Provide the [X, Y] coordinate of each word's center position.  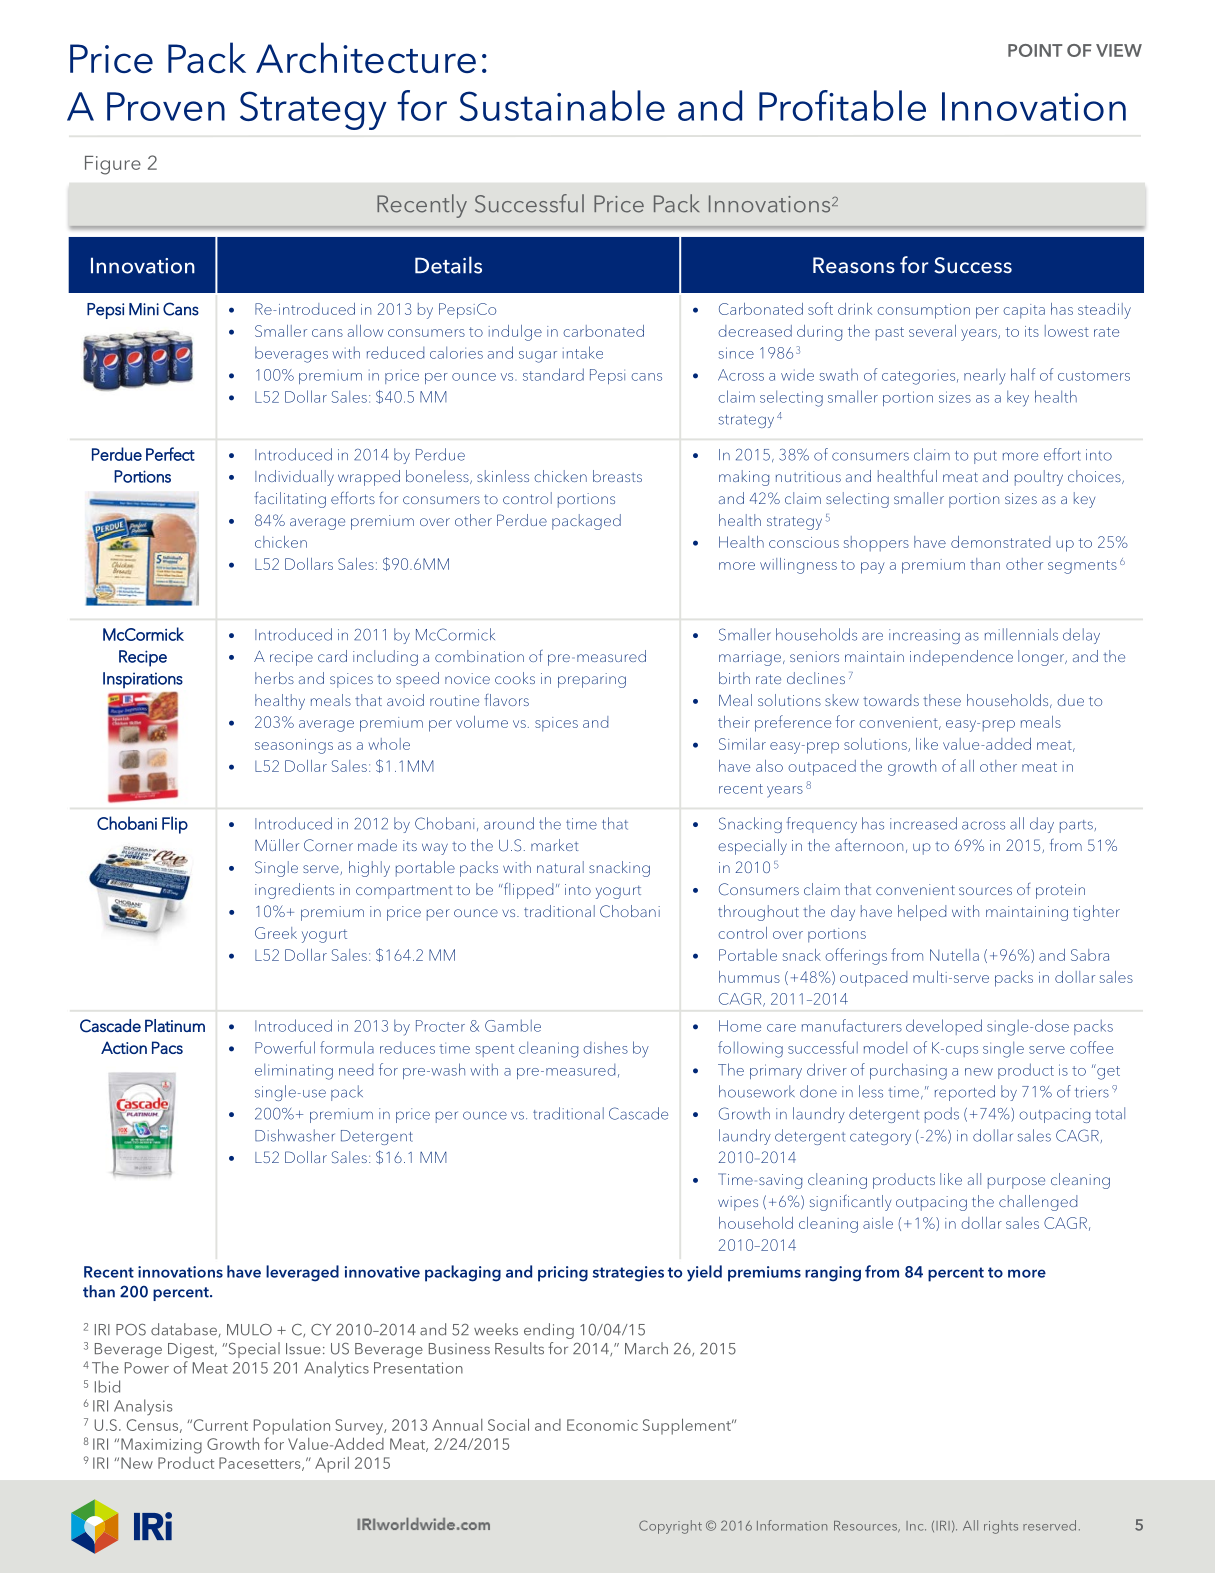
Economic [602, 1425]
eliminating [294, 1071]
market [555, 845]
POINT [1035, 50]
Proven [166, 106]
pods [942, 1115]
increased [923, 823]
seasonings [294, 746]
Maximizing [161, 1446]
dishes [605, 1048]
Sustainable [562, 105]
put [985, 457]
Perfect [170, 454]
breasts [617, 476]
